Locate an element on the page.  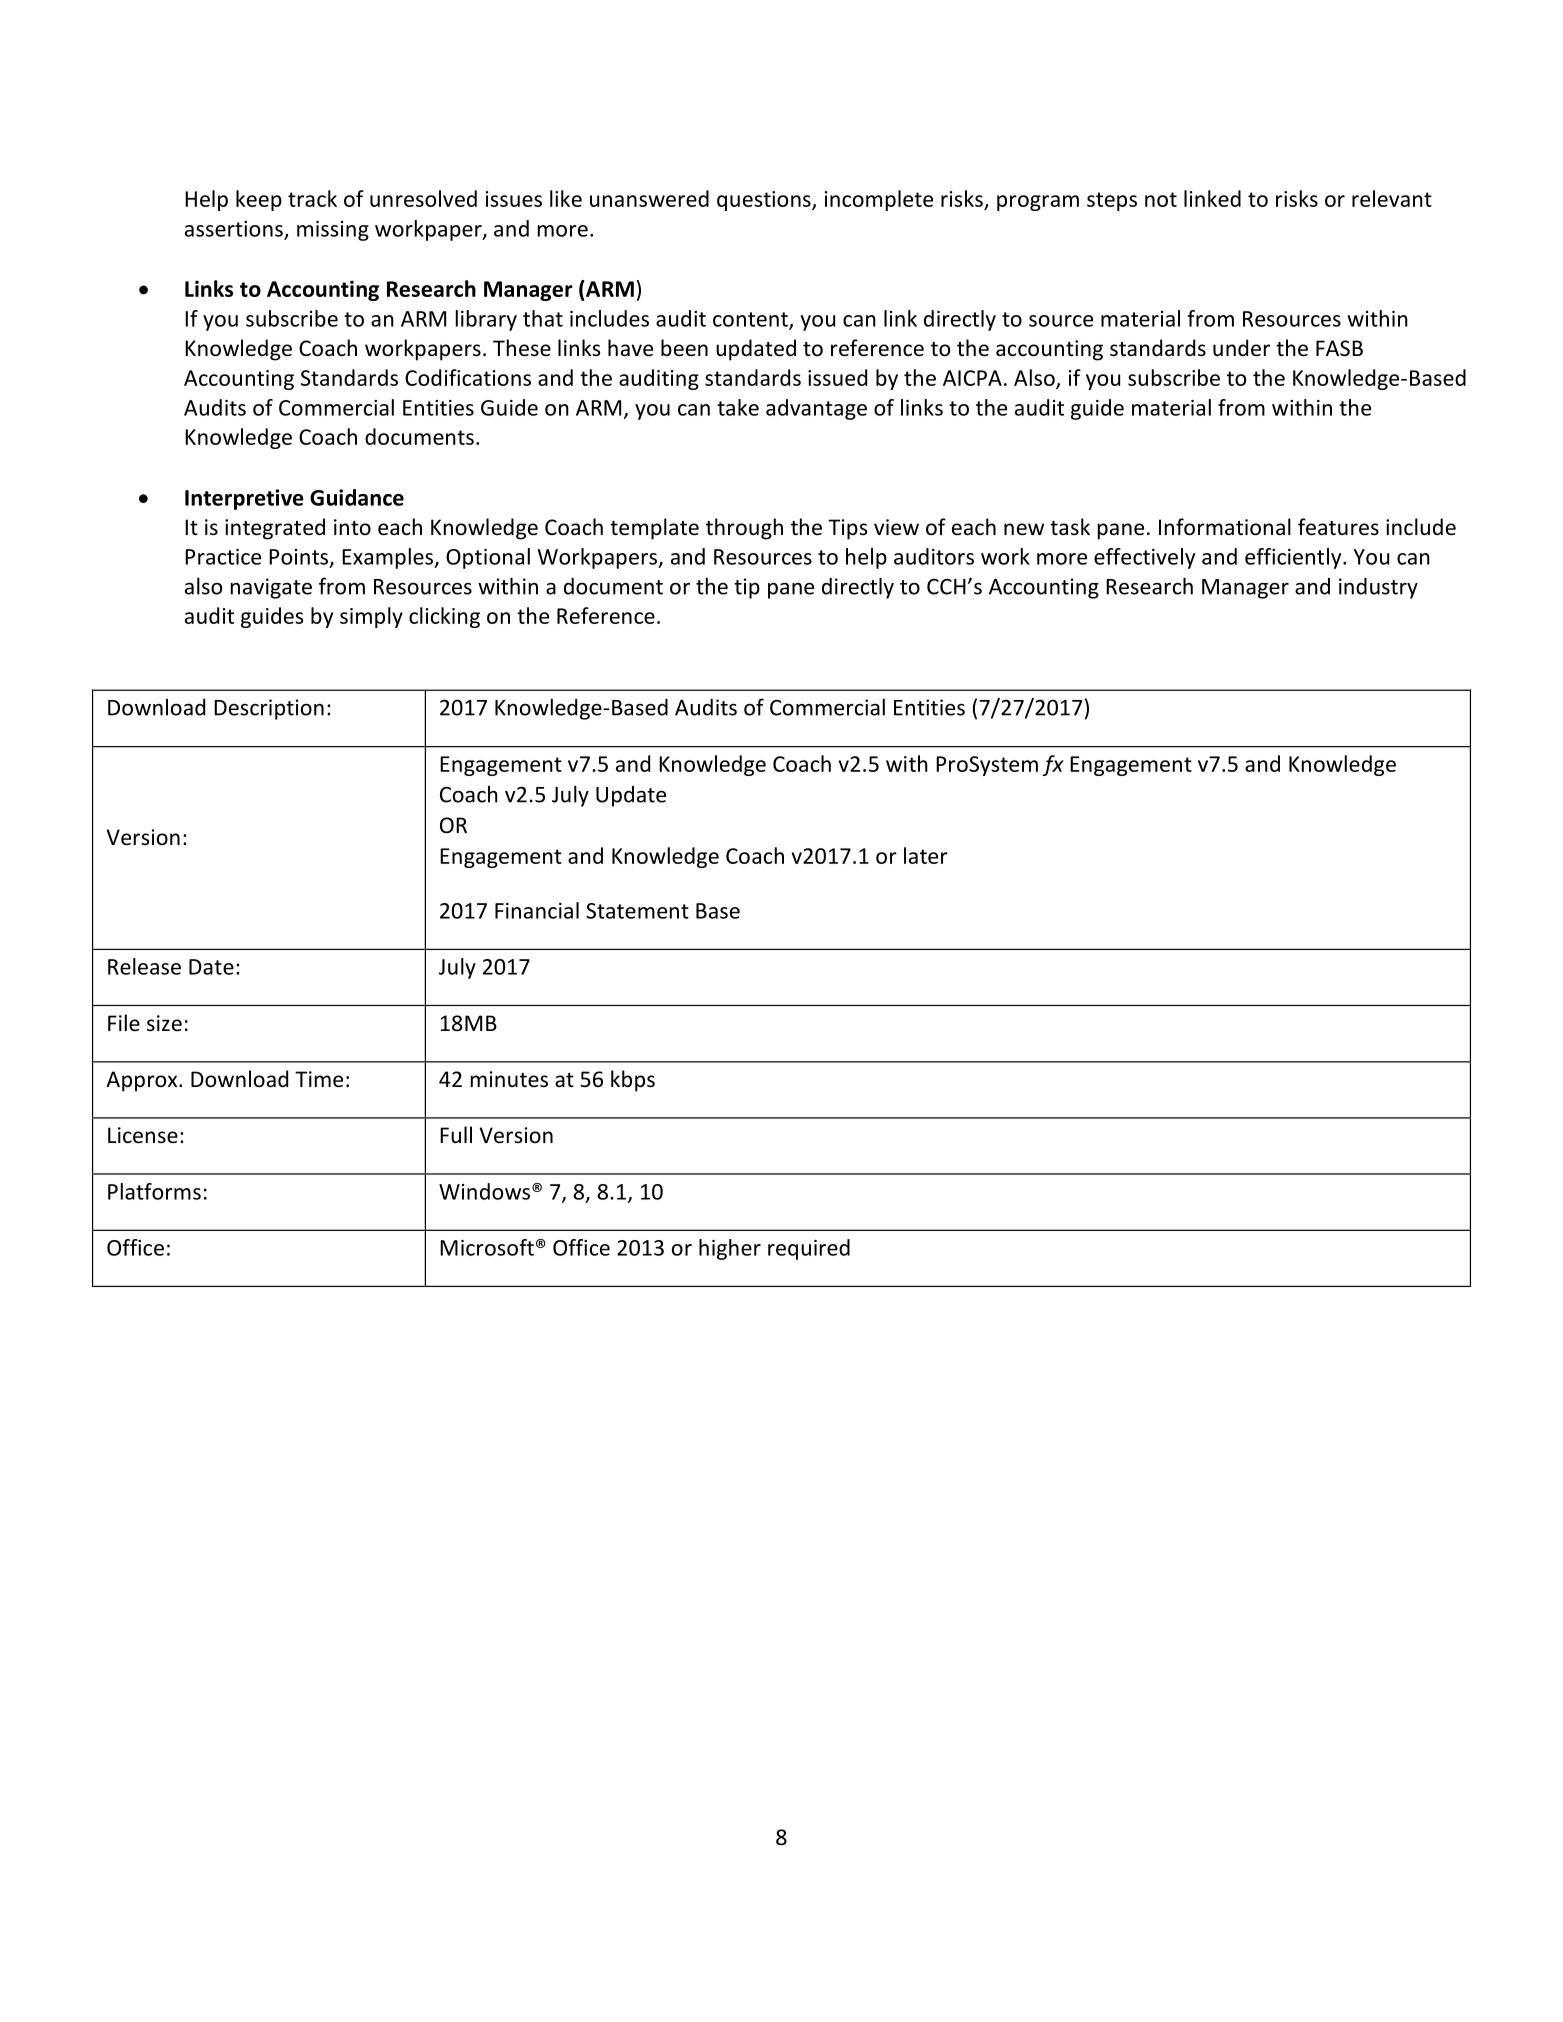
not is located at coordinates (1161, 199).
